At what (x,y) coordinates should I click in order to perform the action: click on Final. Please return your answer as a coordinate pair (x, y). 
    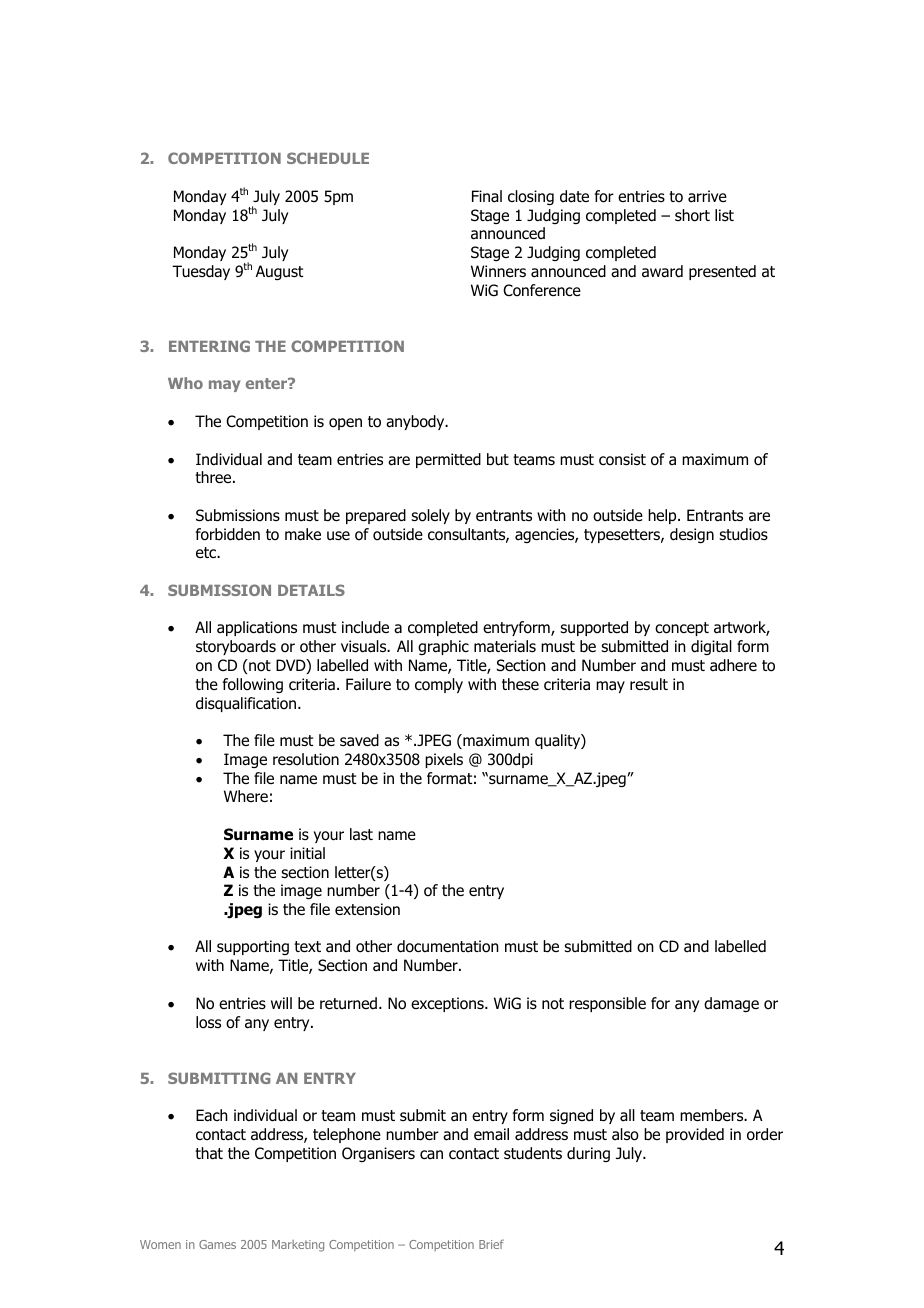
    Looking at the image, I should click on (487, 196).
